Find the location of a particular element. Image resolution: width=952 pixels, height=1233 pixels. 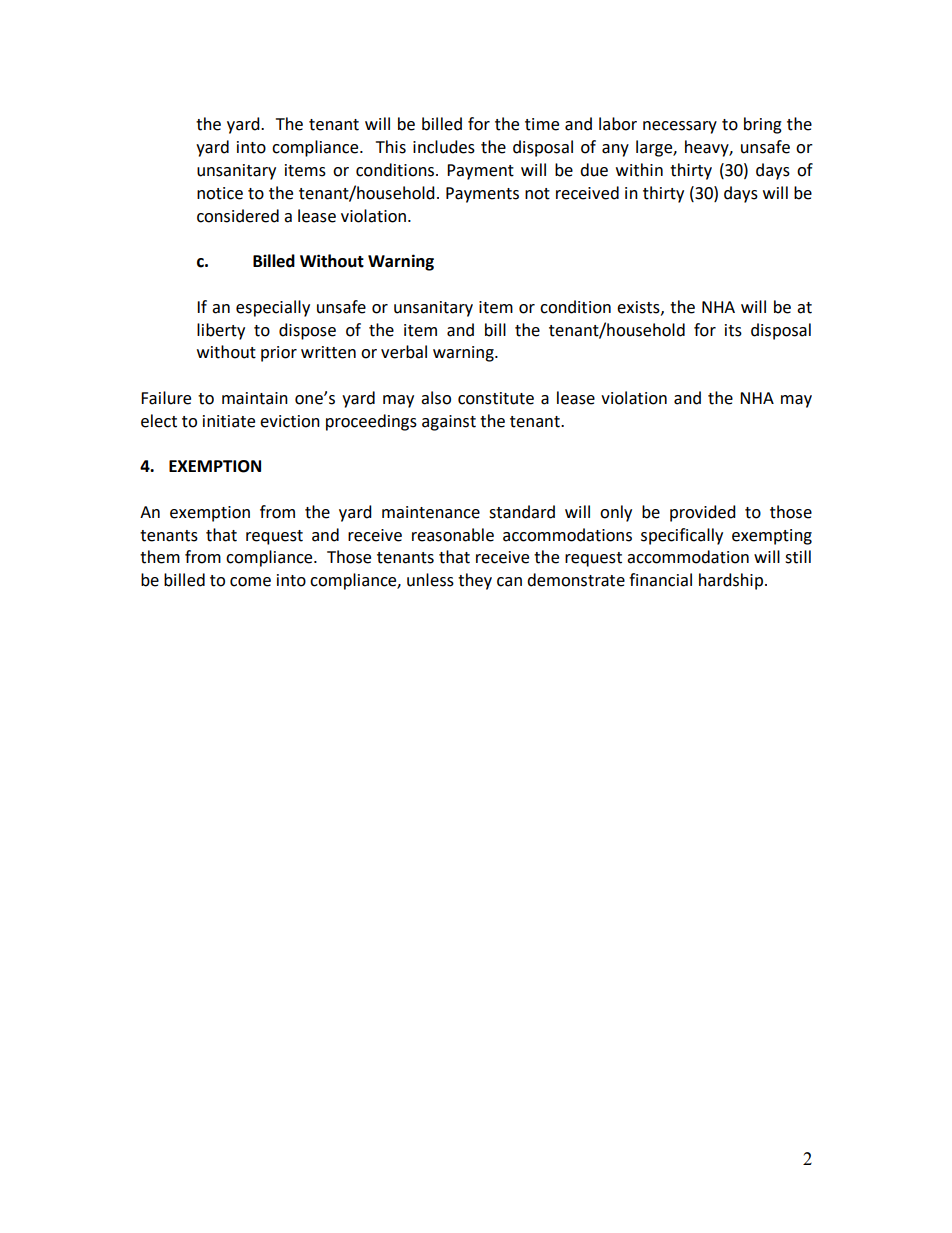

prior is located at coordinates (279, 354).
